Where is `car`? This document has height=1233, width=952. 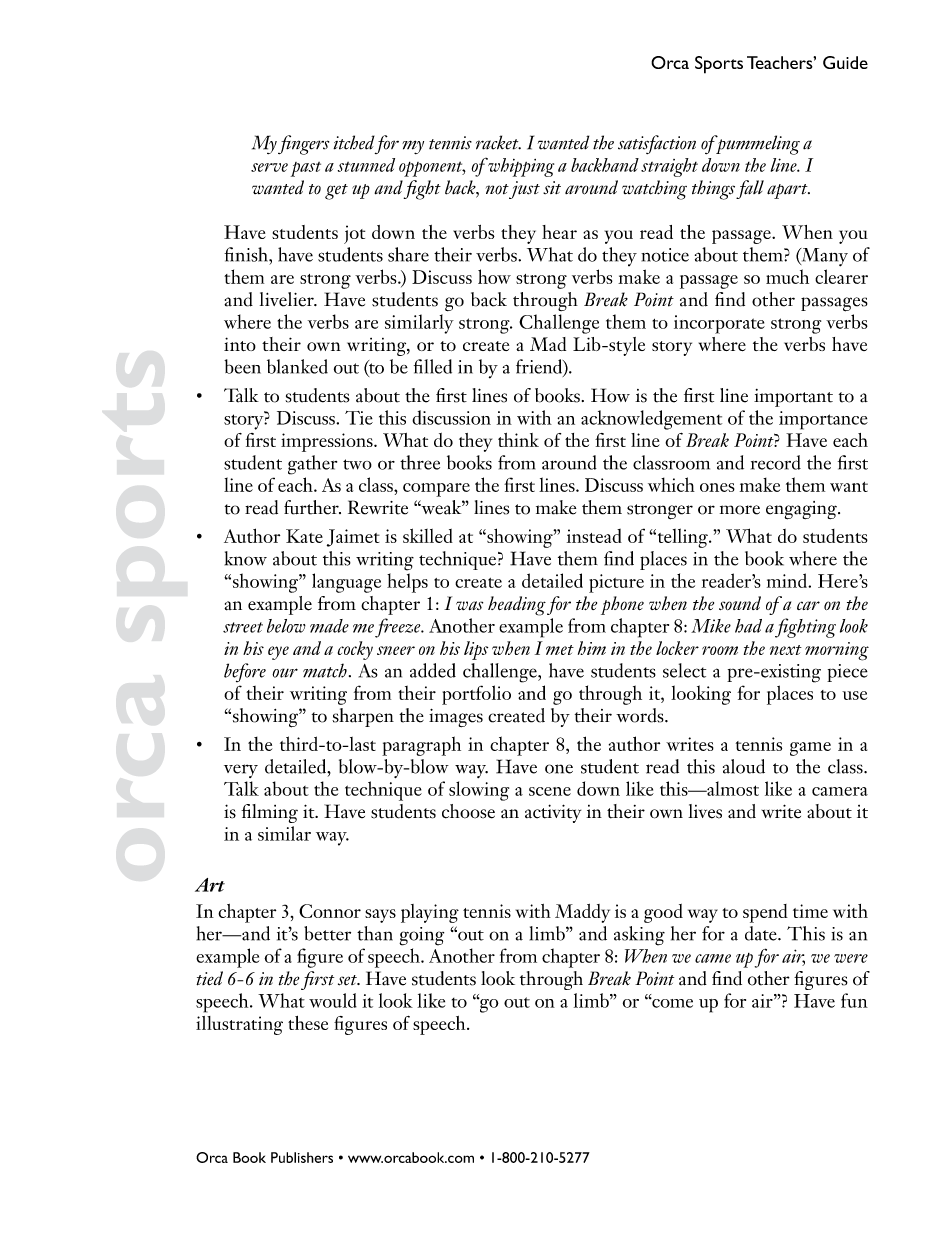
car is located at coordinates (808, 605).
